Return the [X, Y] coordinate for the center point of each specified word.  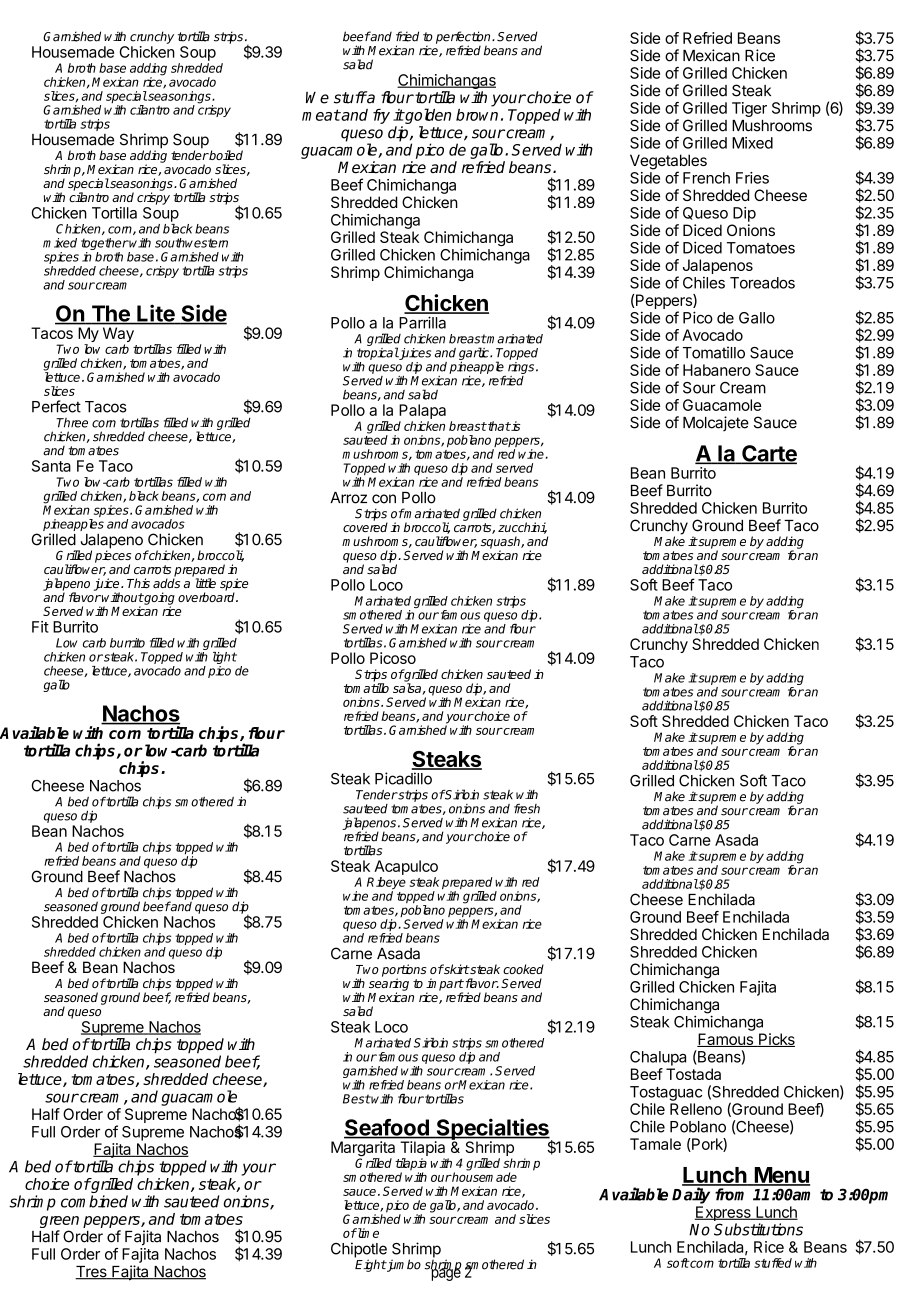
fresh [527, 808]
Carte [768, 454]
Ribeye [386, 884]
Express [724, 1213]
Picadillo [403, 778]
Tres [92, 1273]
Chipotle [359, 1251]
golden [427, 116]
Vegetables [668, 163]
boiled [225, 155]
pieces [113, 557]
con [384, 499]
